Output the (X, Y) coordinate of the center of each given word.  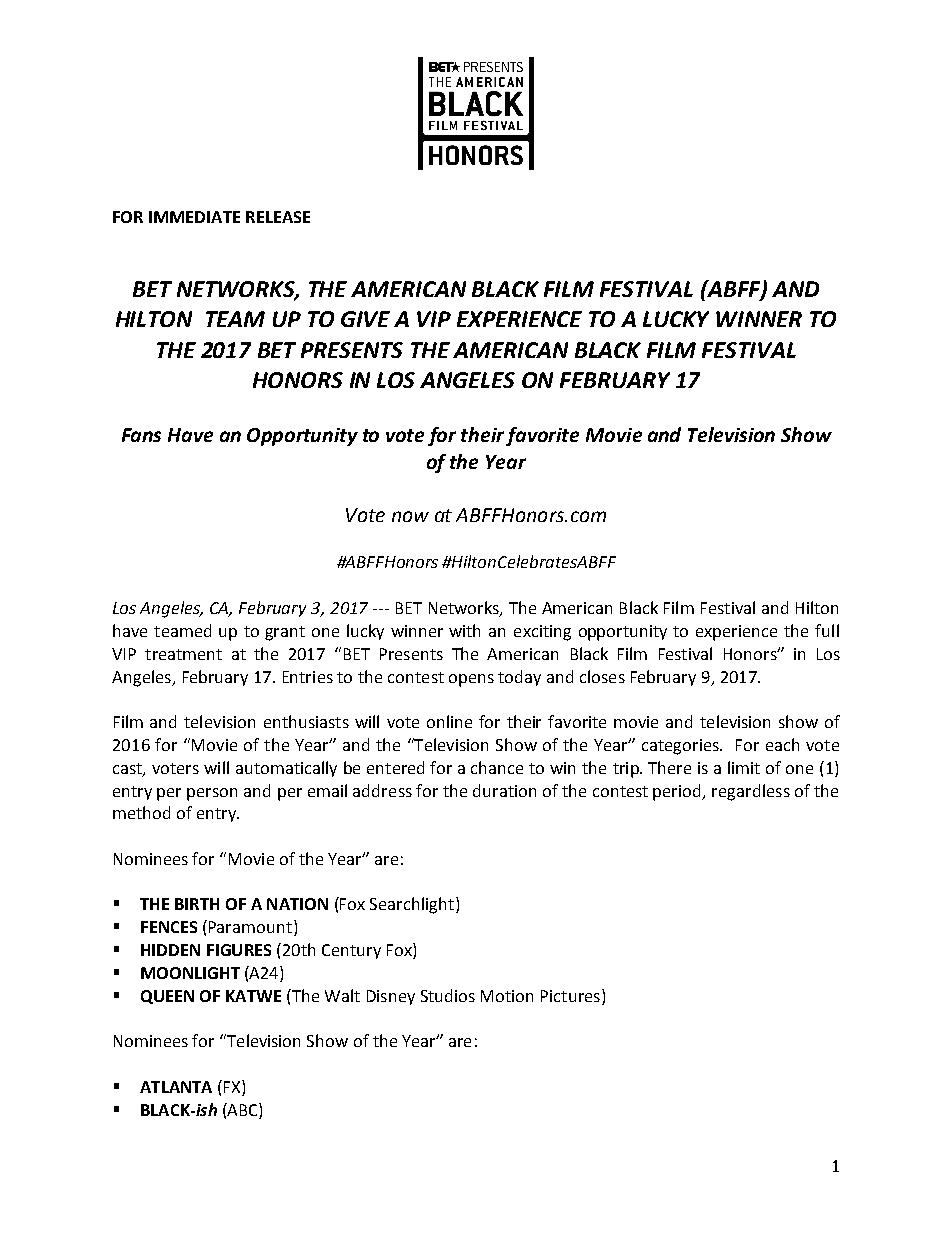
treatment (183, 654)
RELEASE (278, 217)
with (464, 630)
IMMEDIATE (194, 217)
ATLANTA (176, 1087)
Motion (507, 996)
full (827, 630)
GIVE (365, 319)
